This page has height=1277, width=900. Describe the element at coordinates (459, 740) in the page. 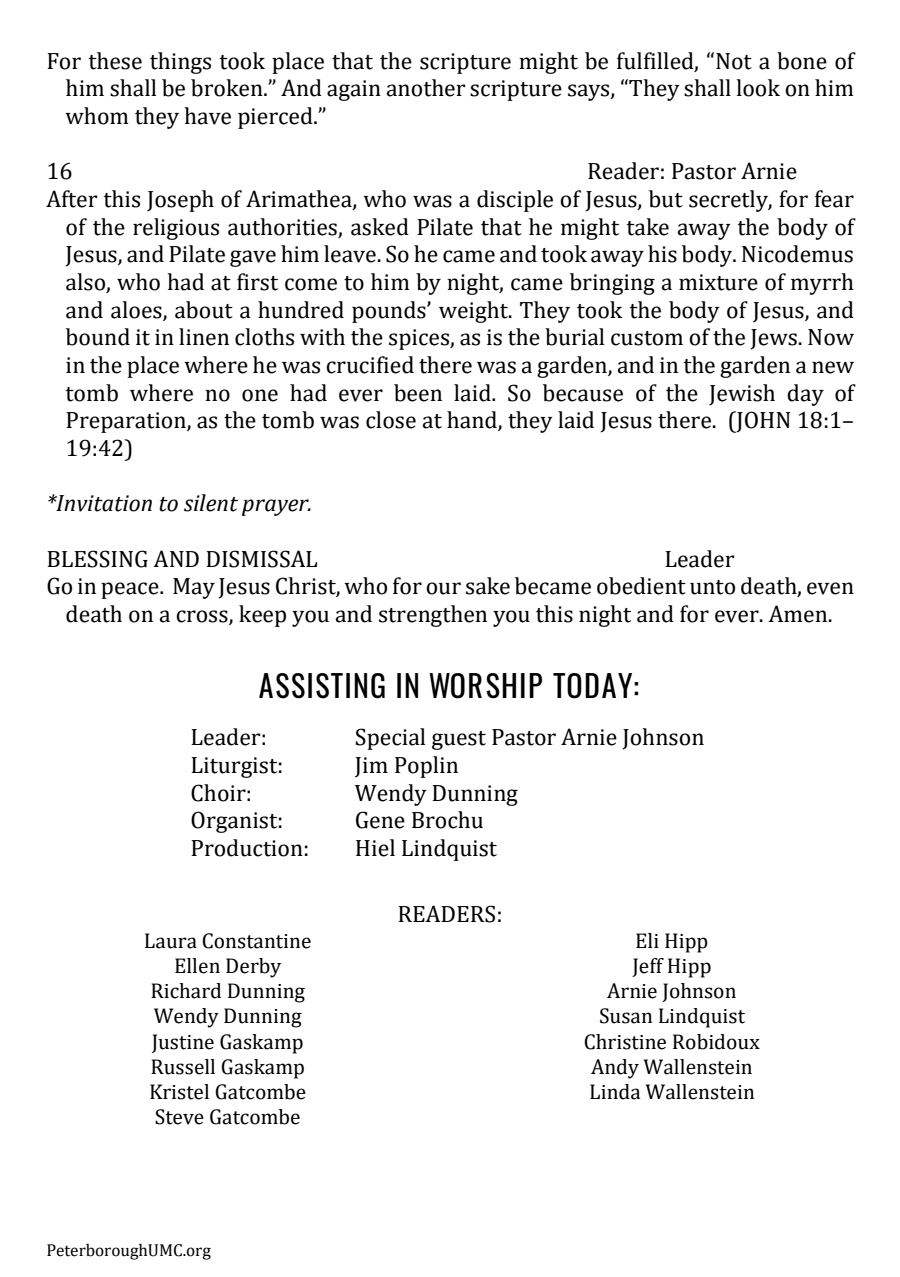

I see `guest` at that location.
